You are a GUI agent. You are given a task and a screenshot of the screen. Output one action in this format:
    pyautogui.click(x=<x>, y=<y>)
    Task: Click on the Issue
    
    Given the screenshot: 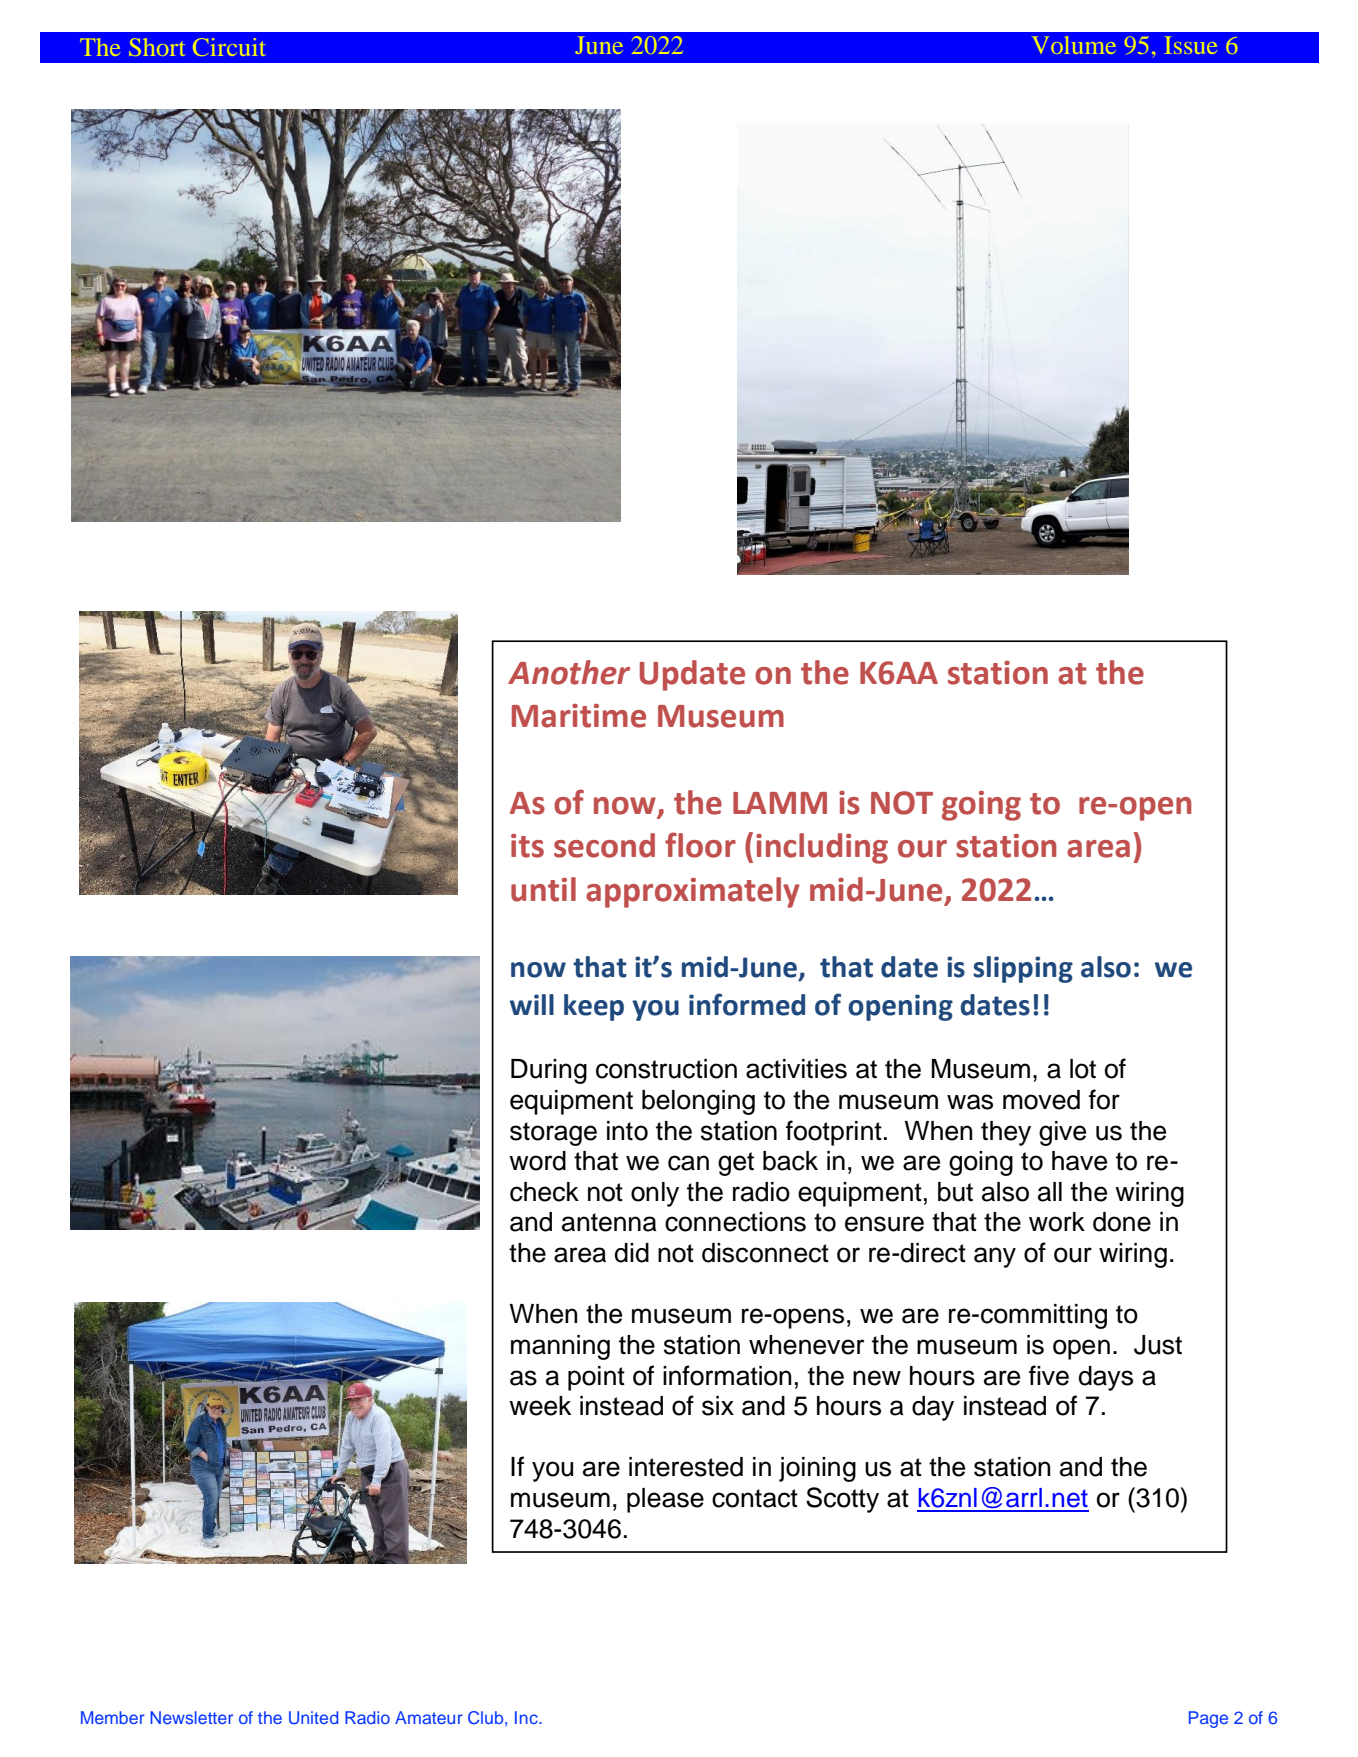 What is the action you would take?
    pyautogui.click(x=1191, y=45)
